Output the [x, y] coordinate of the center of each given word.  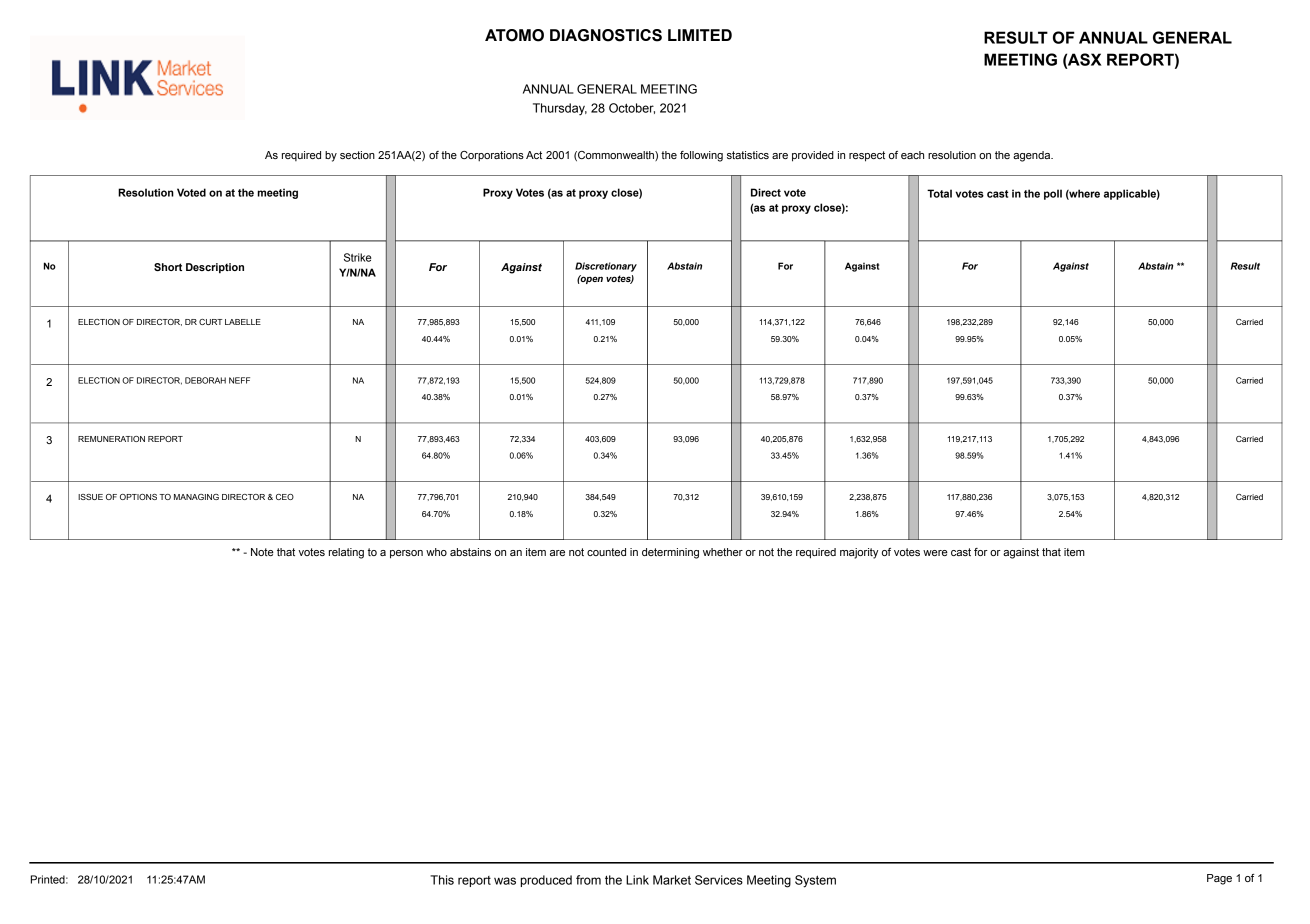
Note [262, 552]
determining [670, 553]
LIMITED [700, 35]
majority [859, 553]
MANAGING [196, 497]
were [935, 553]
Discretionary [606, 267]
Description [215, 268]
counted [606, 552]
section [357, 155]
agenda [1033, 156]
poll [1053, 194]
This [442, 880]
